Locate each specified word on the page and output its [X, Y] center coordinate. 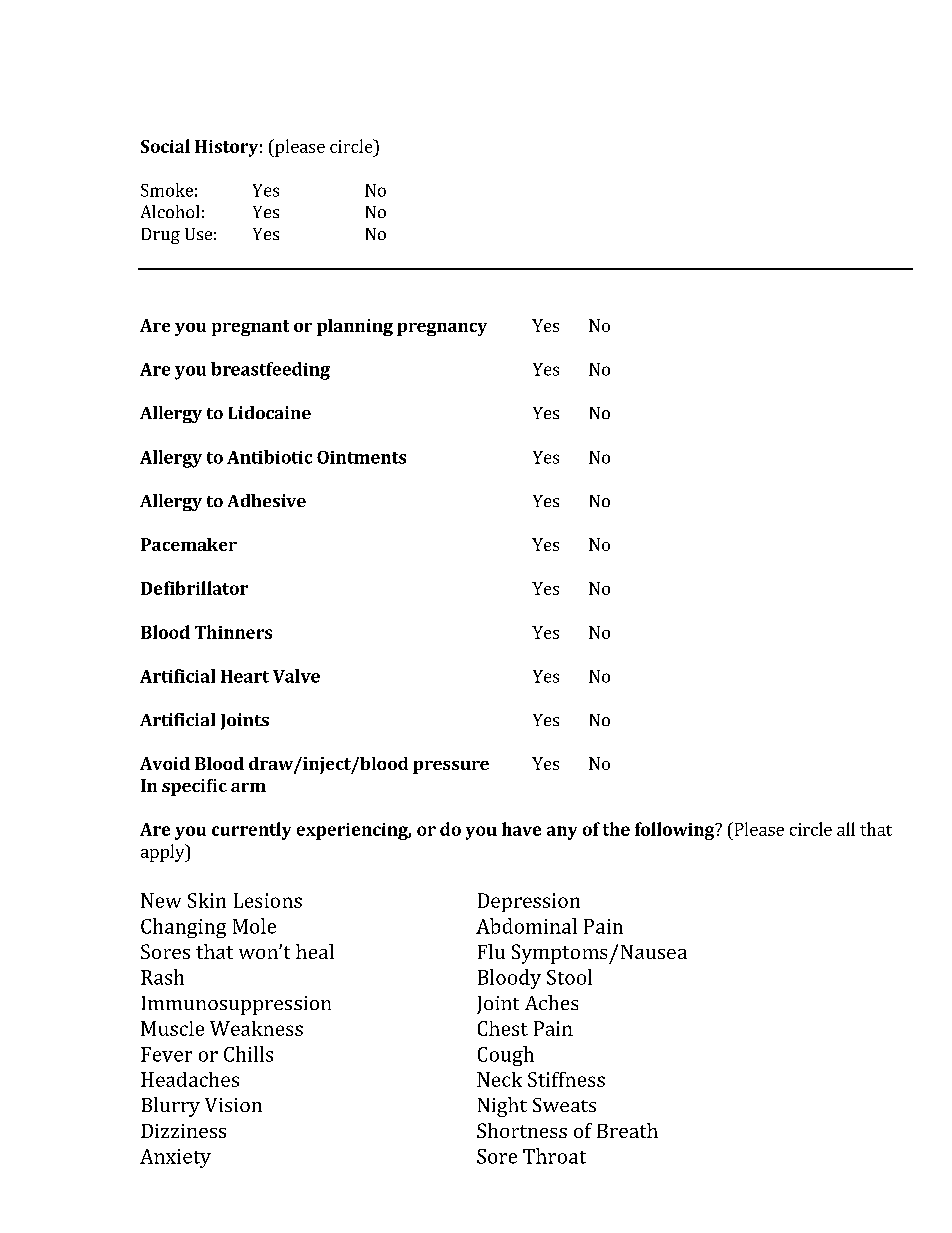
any [562, 833]
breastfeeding [270, 371]
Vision [233, 1105]
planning [355, 327]
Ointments [361, 457]
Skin [207, 900]
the [616, 829]
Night [502, 1107]
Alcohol [170, 211]
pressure [451, 767]
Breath [627, 1130]
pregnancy [442, 329]
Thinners [233, 632]
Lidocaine [270, 412]
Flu [491, 951]
